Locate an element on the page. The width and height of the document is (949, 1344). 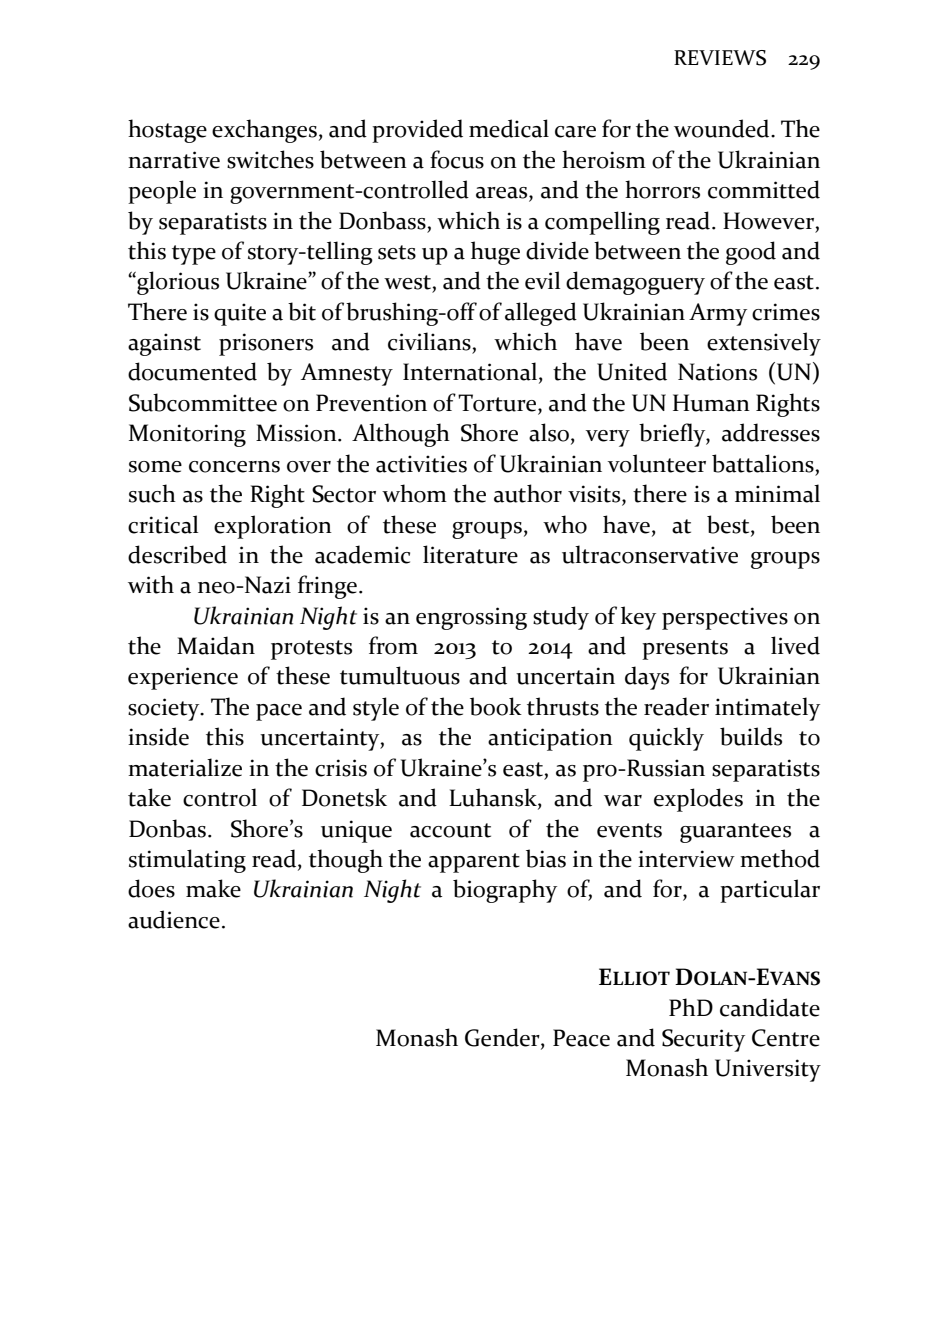
Human is located at coordinates (711, 403).
